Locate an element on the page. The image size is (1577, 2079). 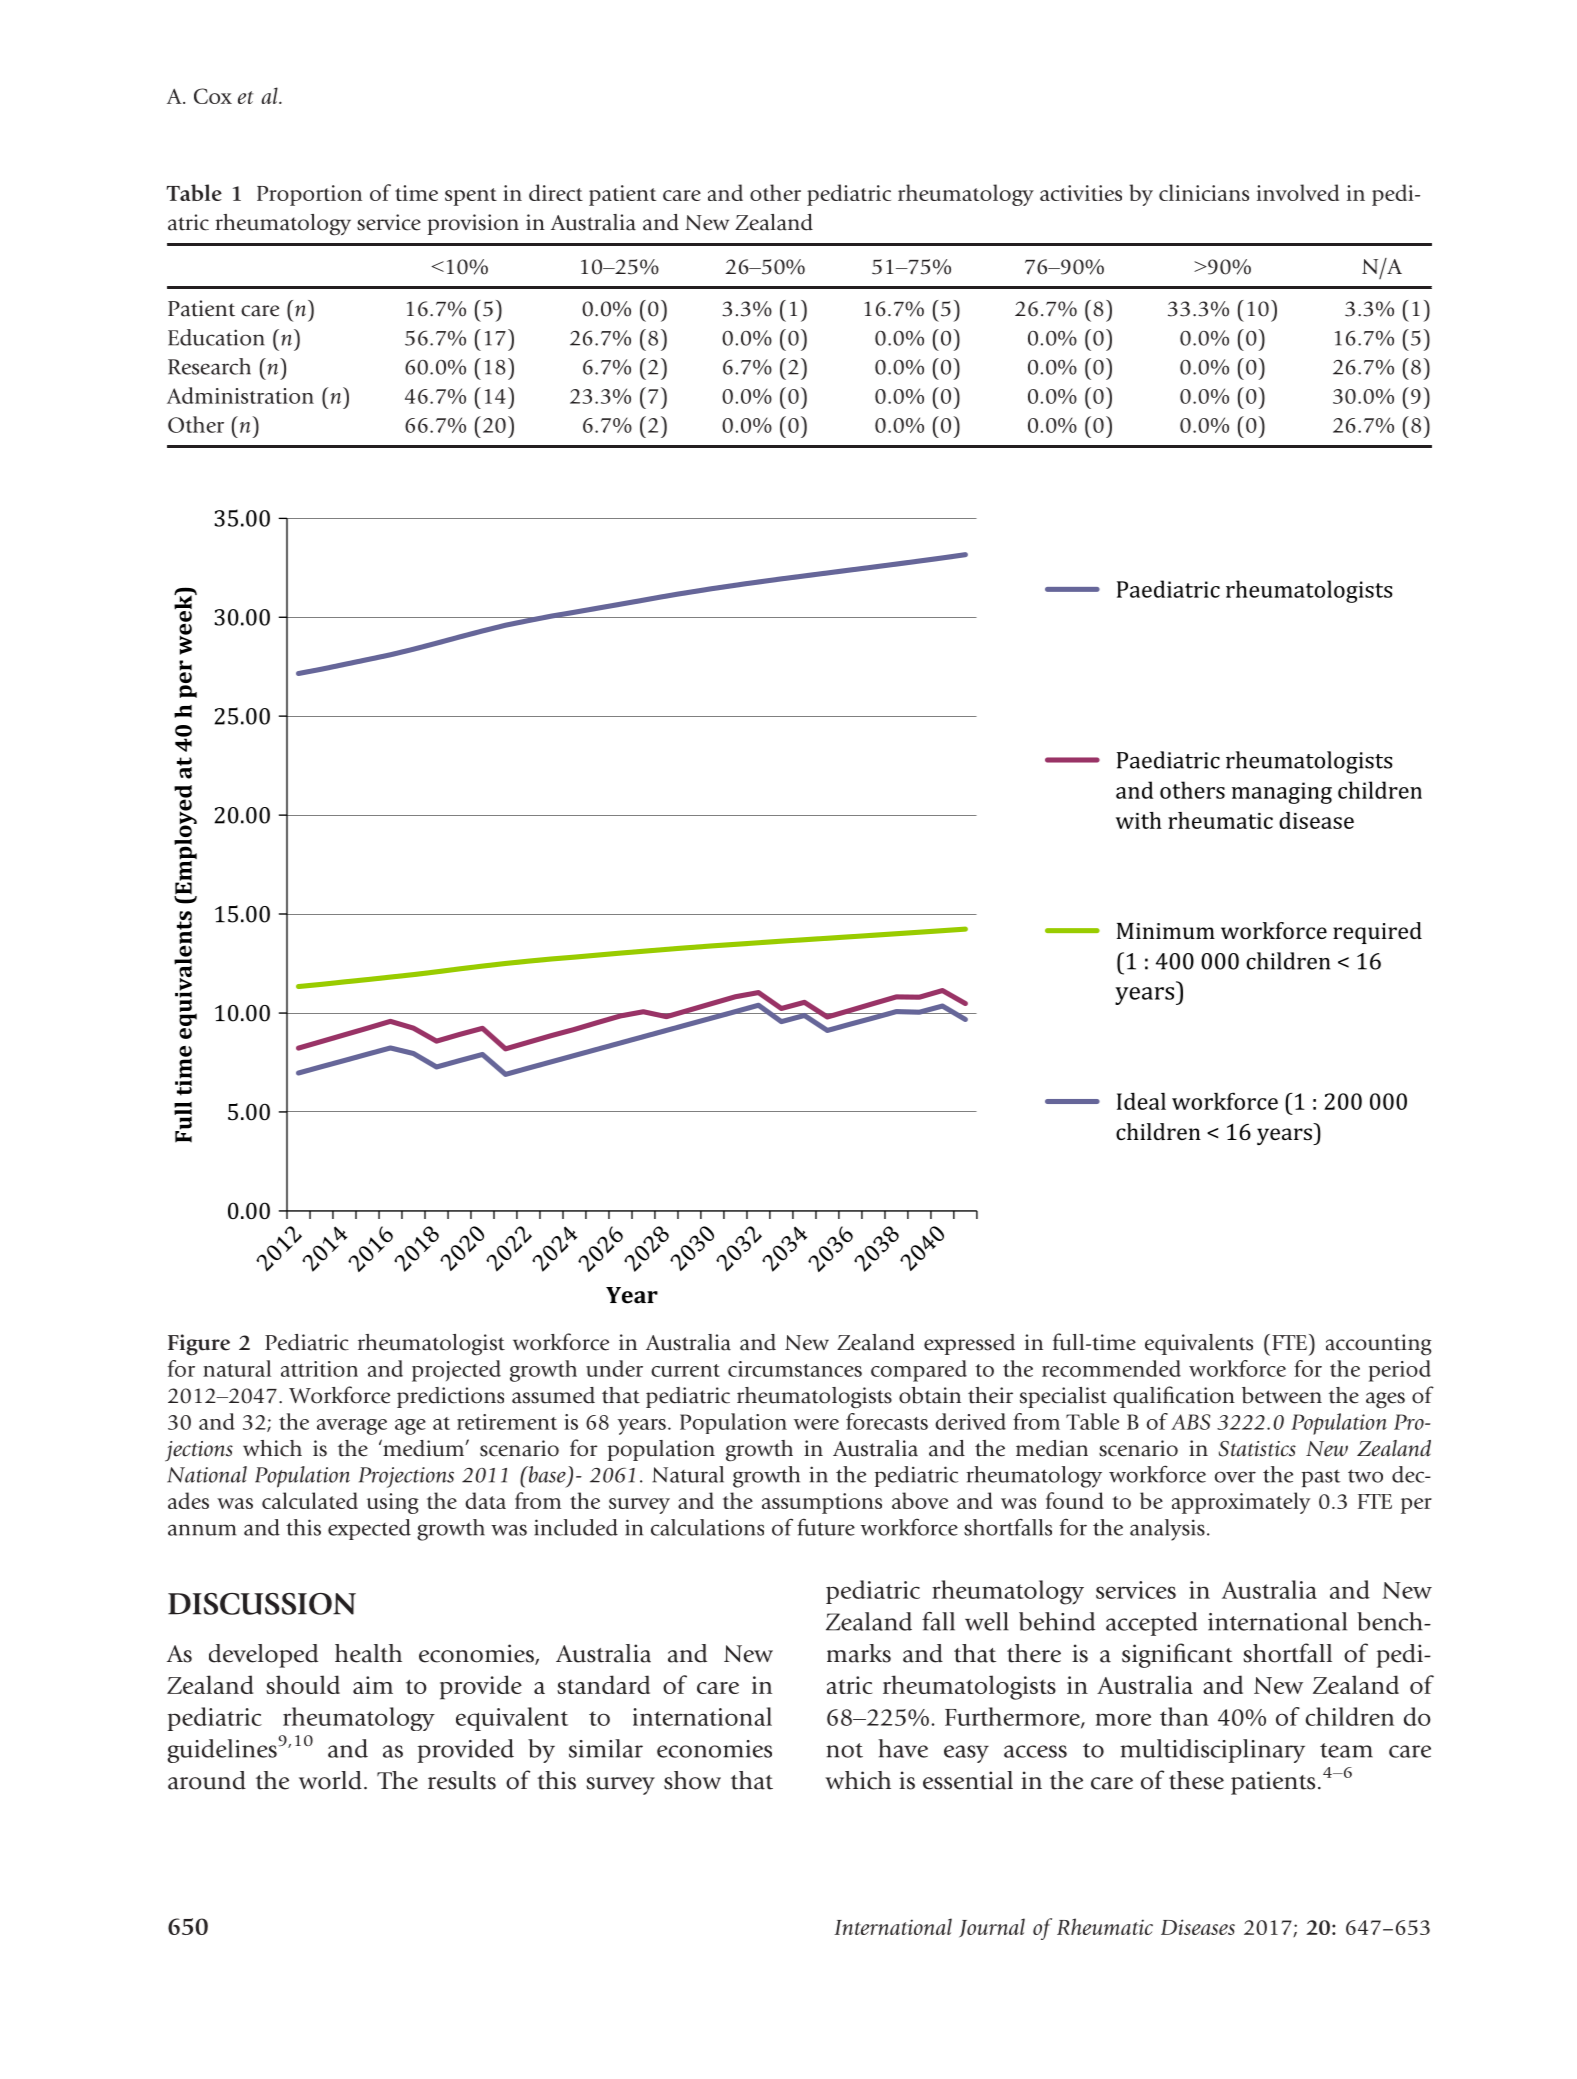
Figure is located at coordinates (199, 1345).
